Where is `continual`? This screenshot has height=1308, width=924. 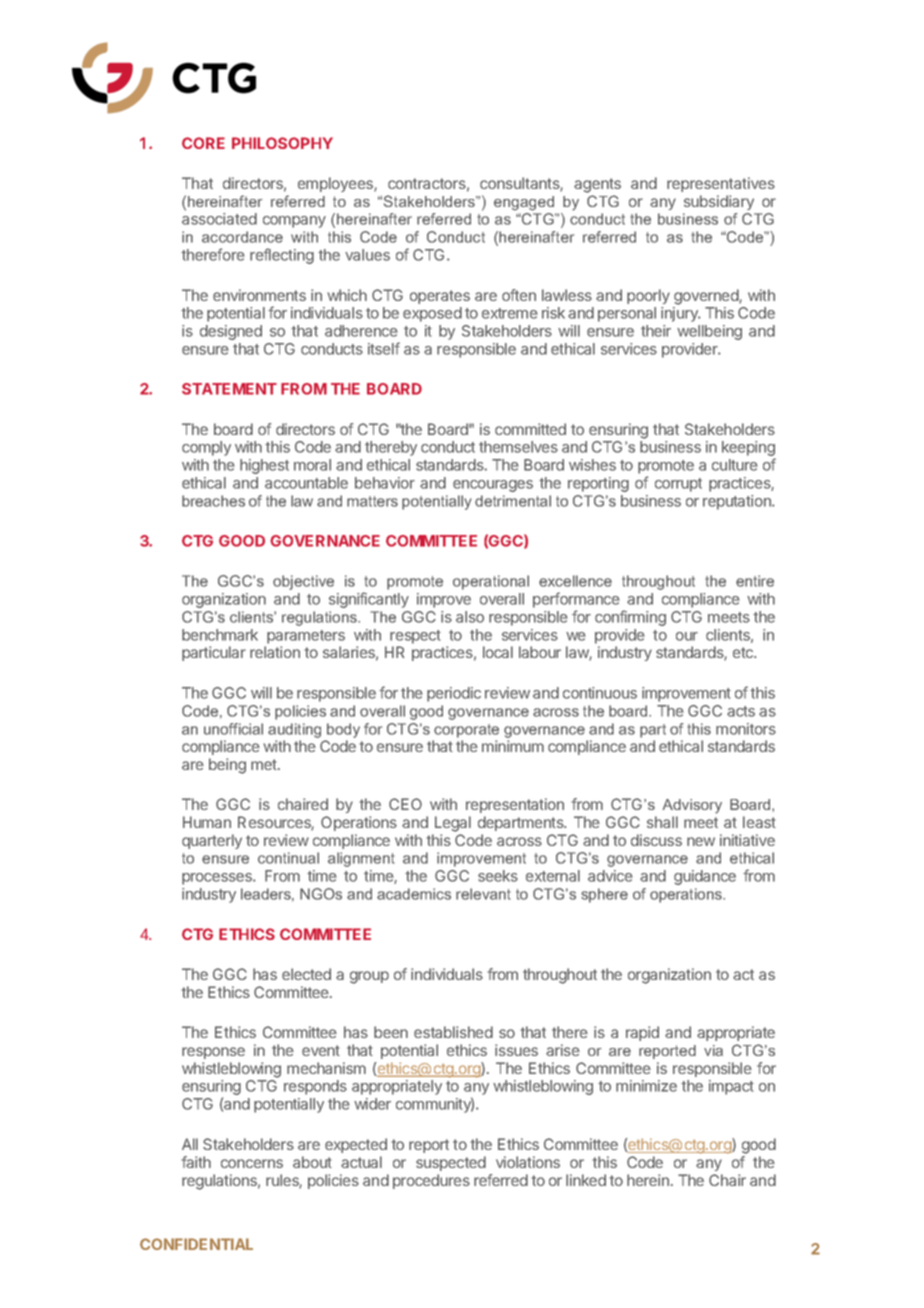
continual is located at coordinates (288, 858).
